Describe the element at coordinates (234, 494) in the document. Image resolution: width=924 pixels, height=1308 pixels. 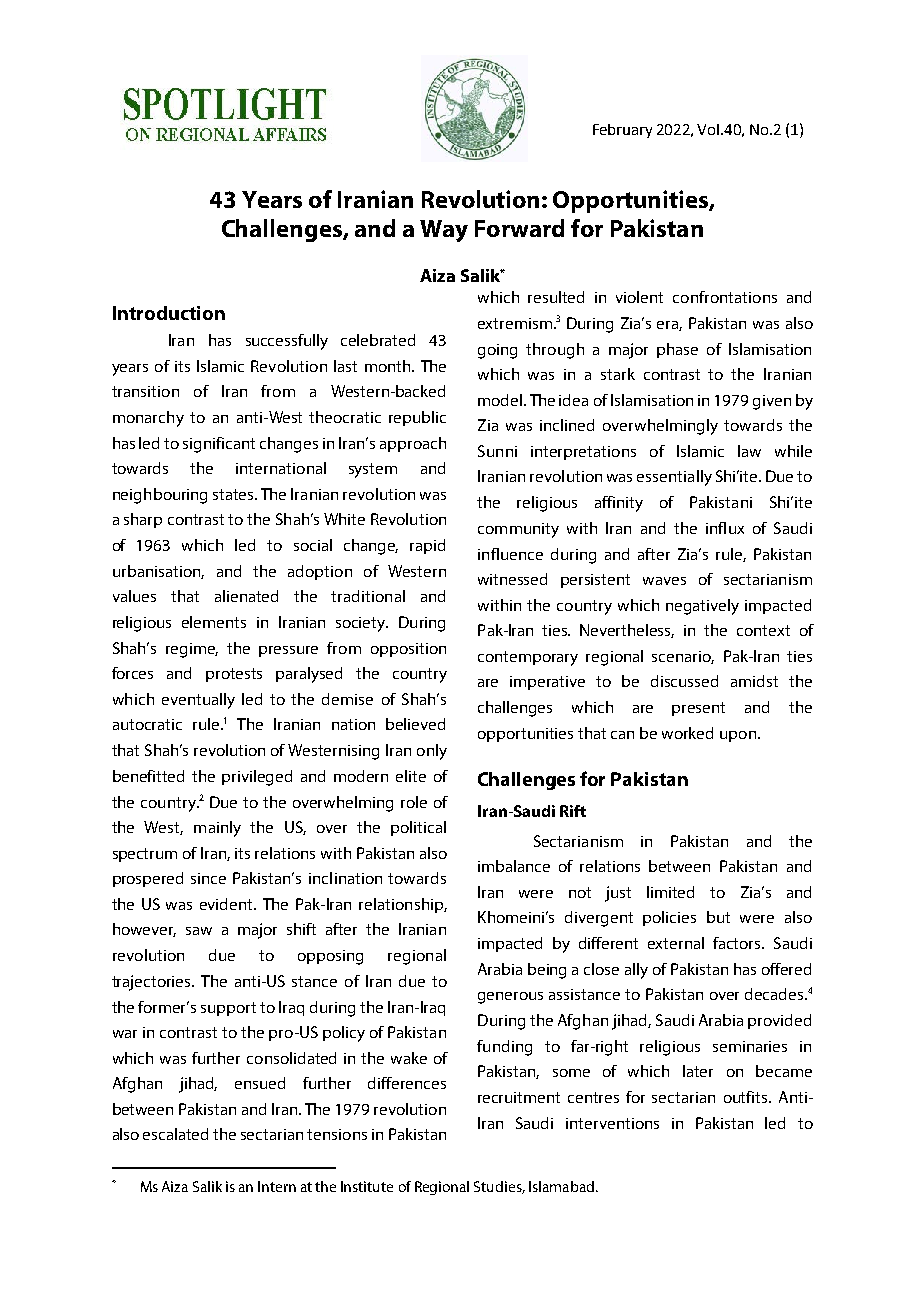
I see `states` at that location.
